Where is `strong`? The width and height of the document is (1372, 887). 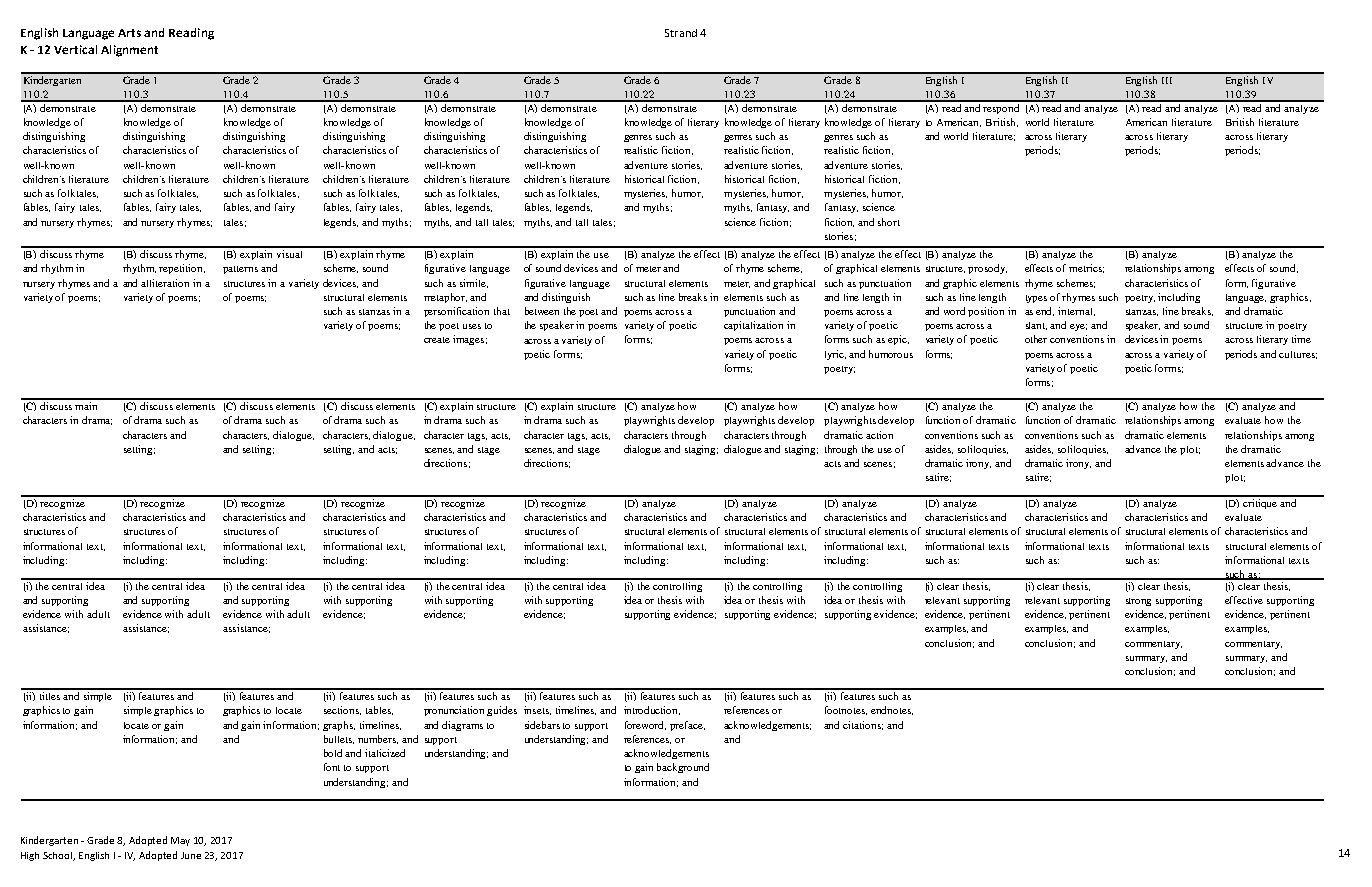 strong is located at coordinates (1138, 602).
